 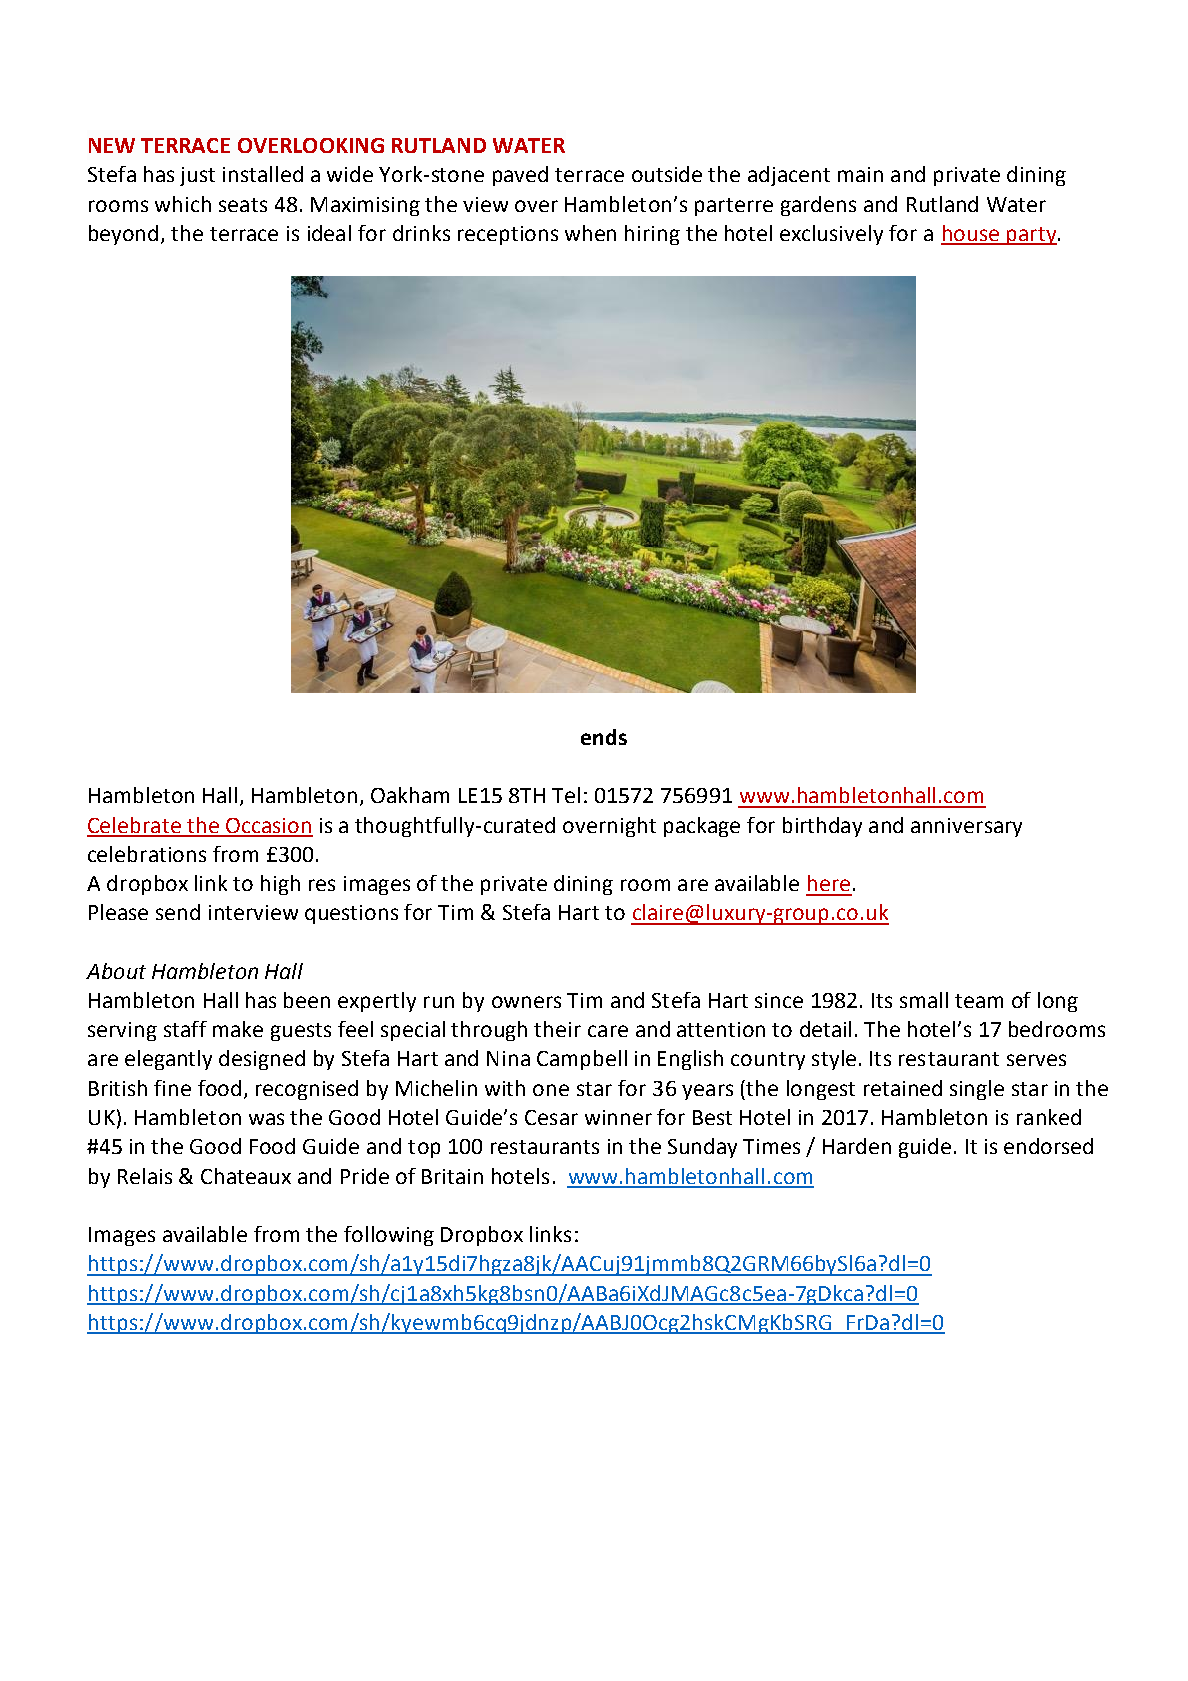 What do you see at coordinates (526, 1002) in the image?
I see `owners` at bounding box center [526, 1002].
